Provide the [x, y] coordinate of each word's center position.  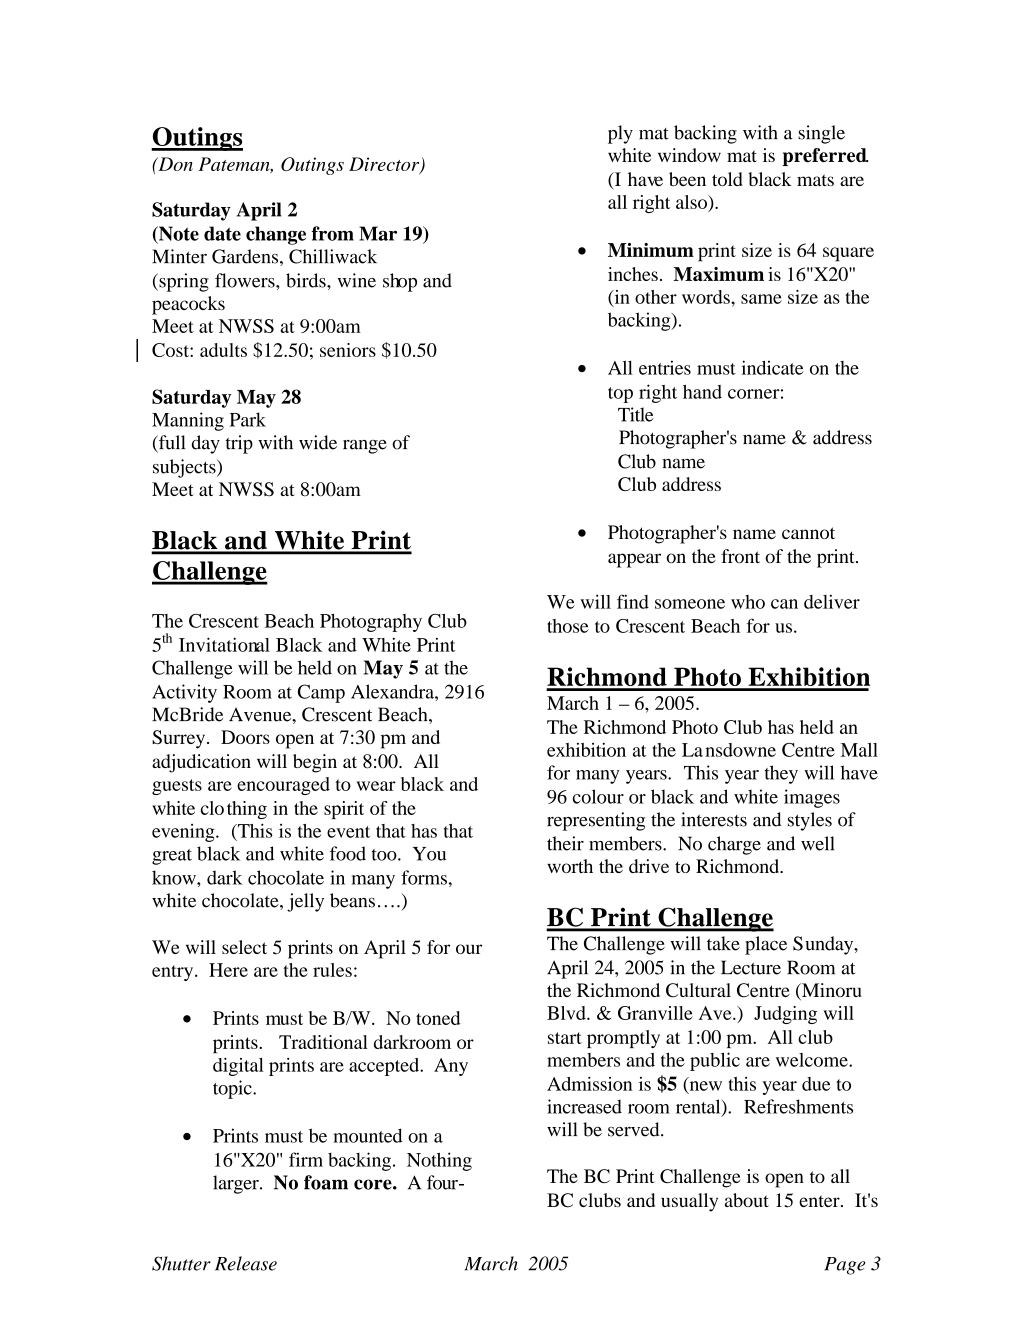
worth [570, 866]
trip [239, 444]
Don [174, 164]
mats [815, 180]
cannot [808, 533]
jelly [305, 902]
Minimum [651, 250]
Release [246, 1263]
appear [634, 560]
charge [734, 845]
